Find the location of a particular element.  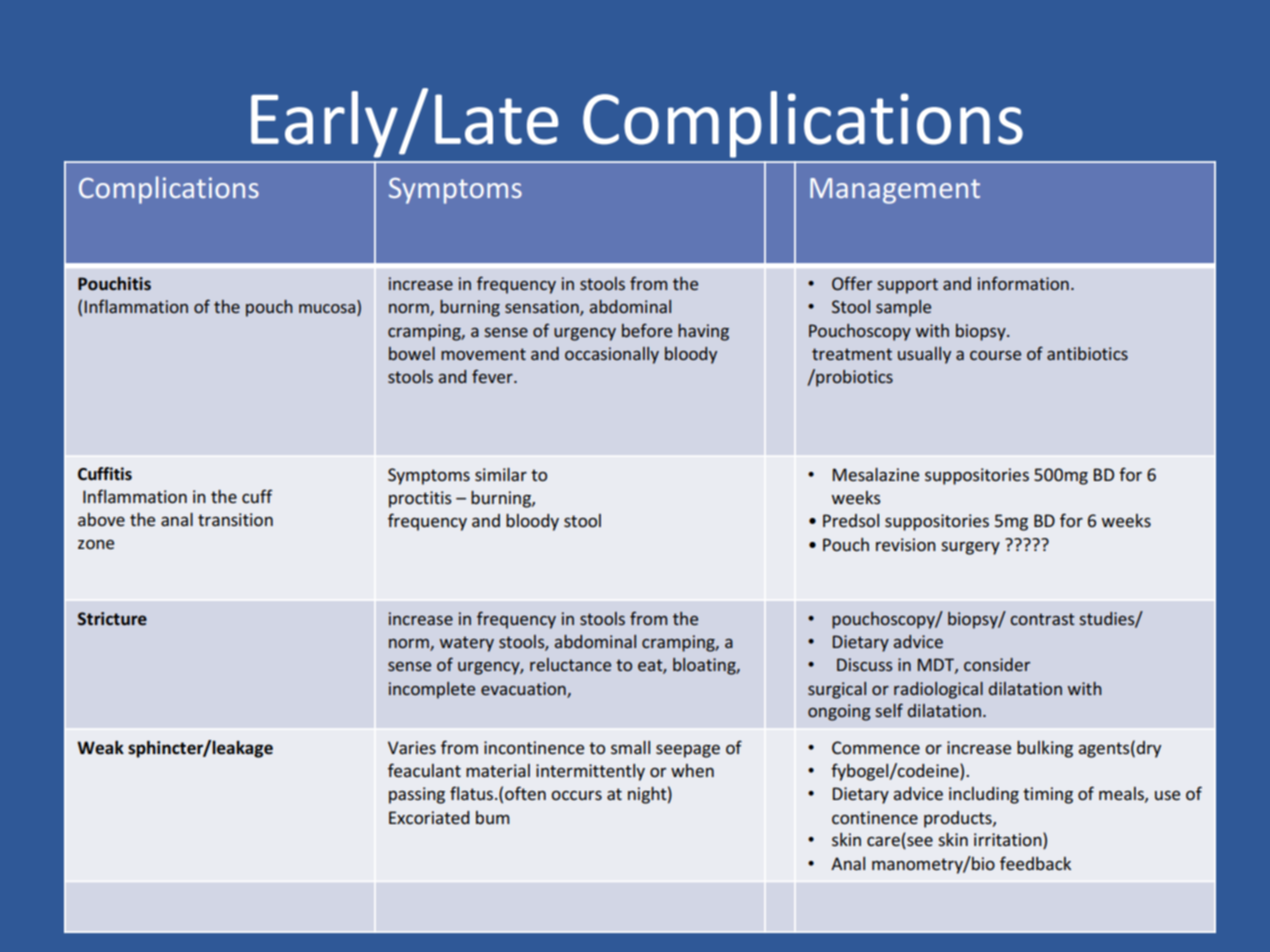

occasionally is located at coordinates (612, 355).
